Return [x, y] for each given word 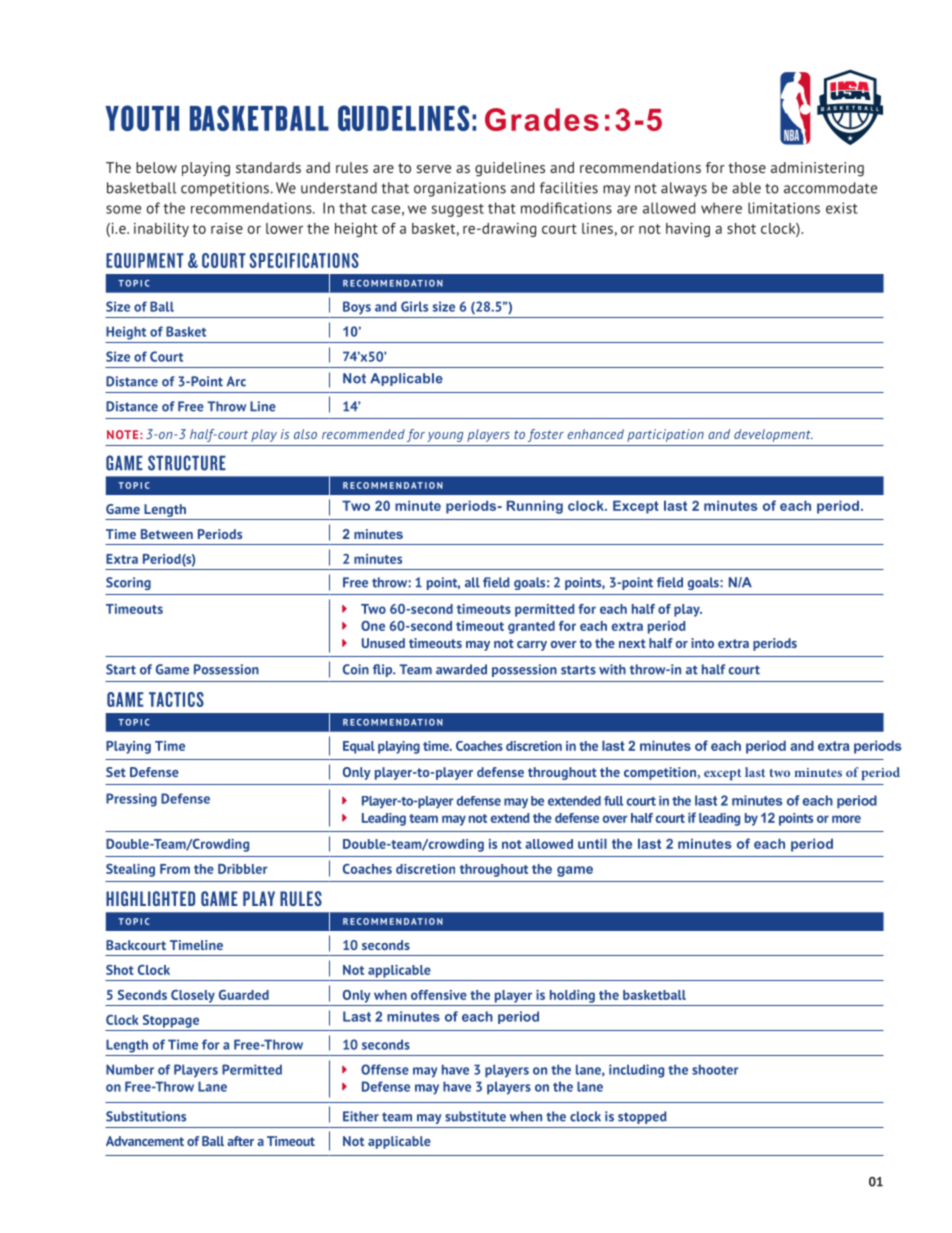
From [175, 869]
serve [434, 169]
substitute [475, 1116]
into [702, 643]
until [592, 843]
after [240, 1141]
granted [531, 627]
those [747, 167]
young [445, 437]
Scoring [128, 583]
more [846, 819]
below [156, 167]
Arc [236, 381]
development [773, 435]
